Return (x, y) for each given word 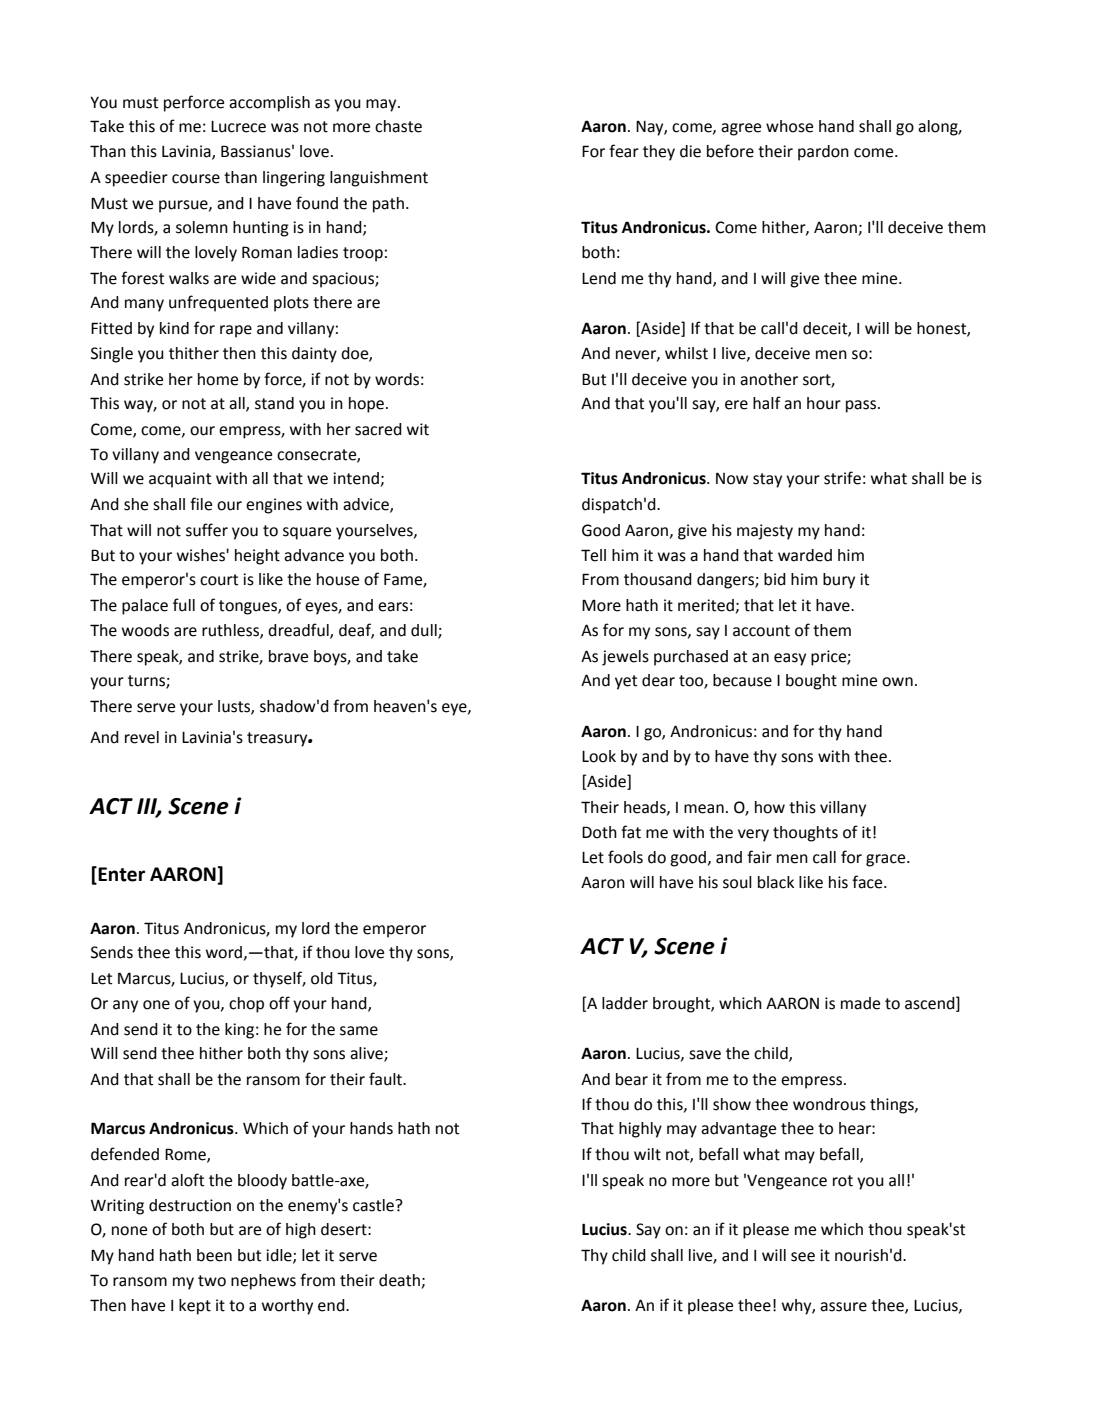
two (212, 1281)
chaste (398, 126)
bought (811, 682)
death (399, 1280)
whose (789, 126)
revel (142, 737)
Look (599, 756)
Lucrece (238, 127)
